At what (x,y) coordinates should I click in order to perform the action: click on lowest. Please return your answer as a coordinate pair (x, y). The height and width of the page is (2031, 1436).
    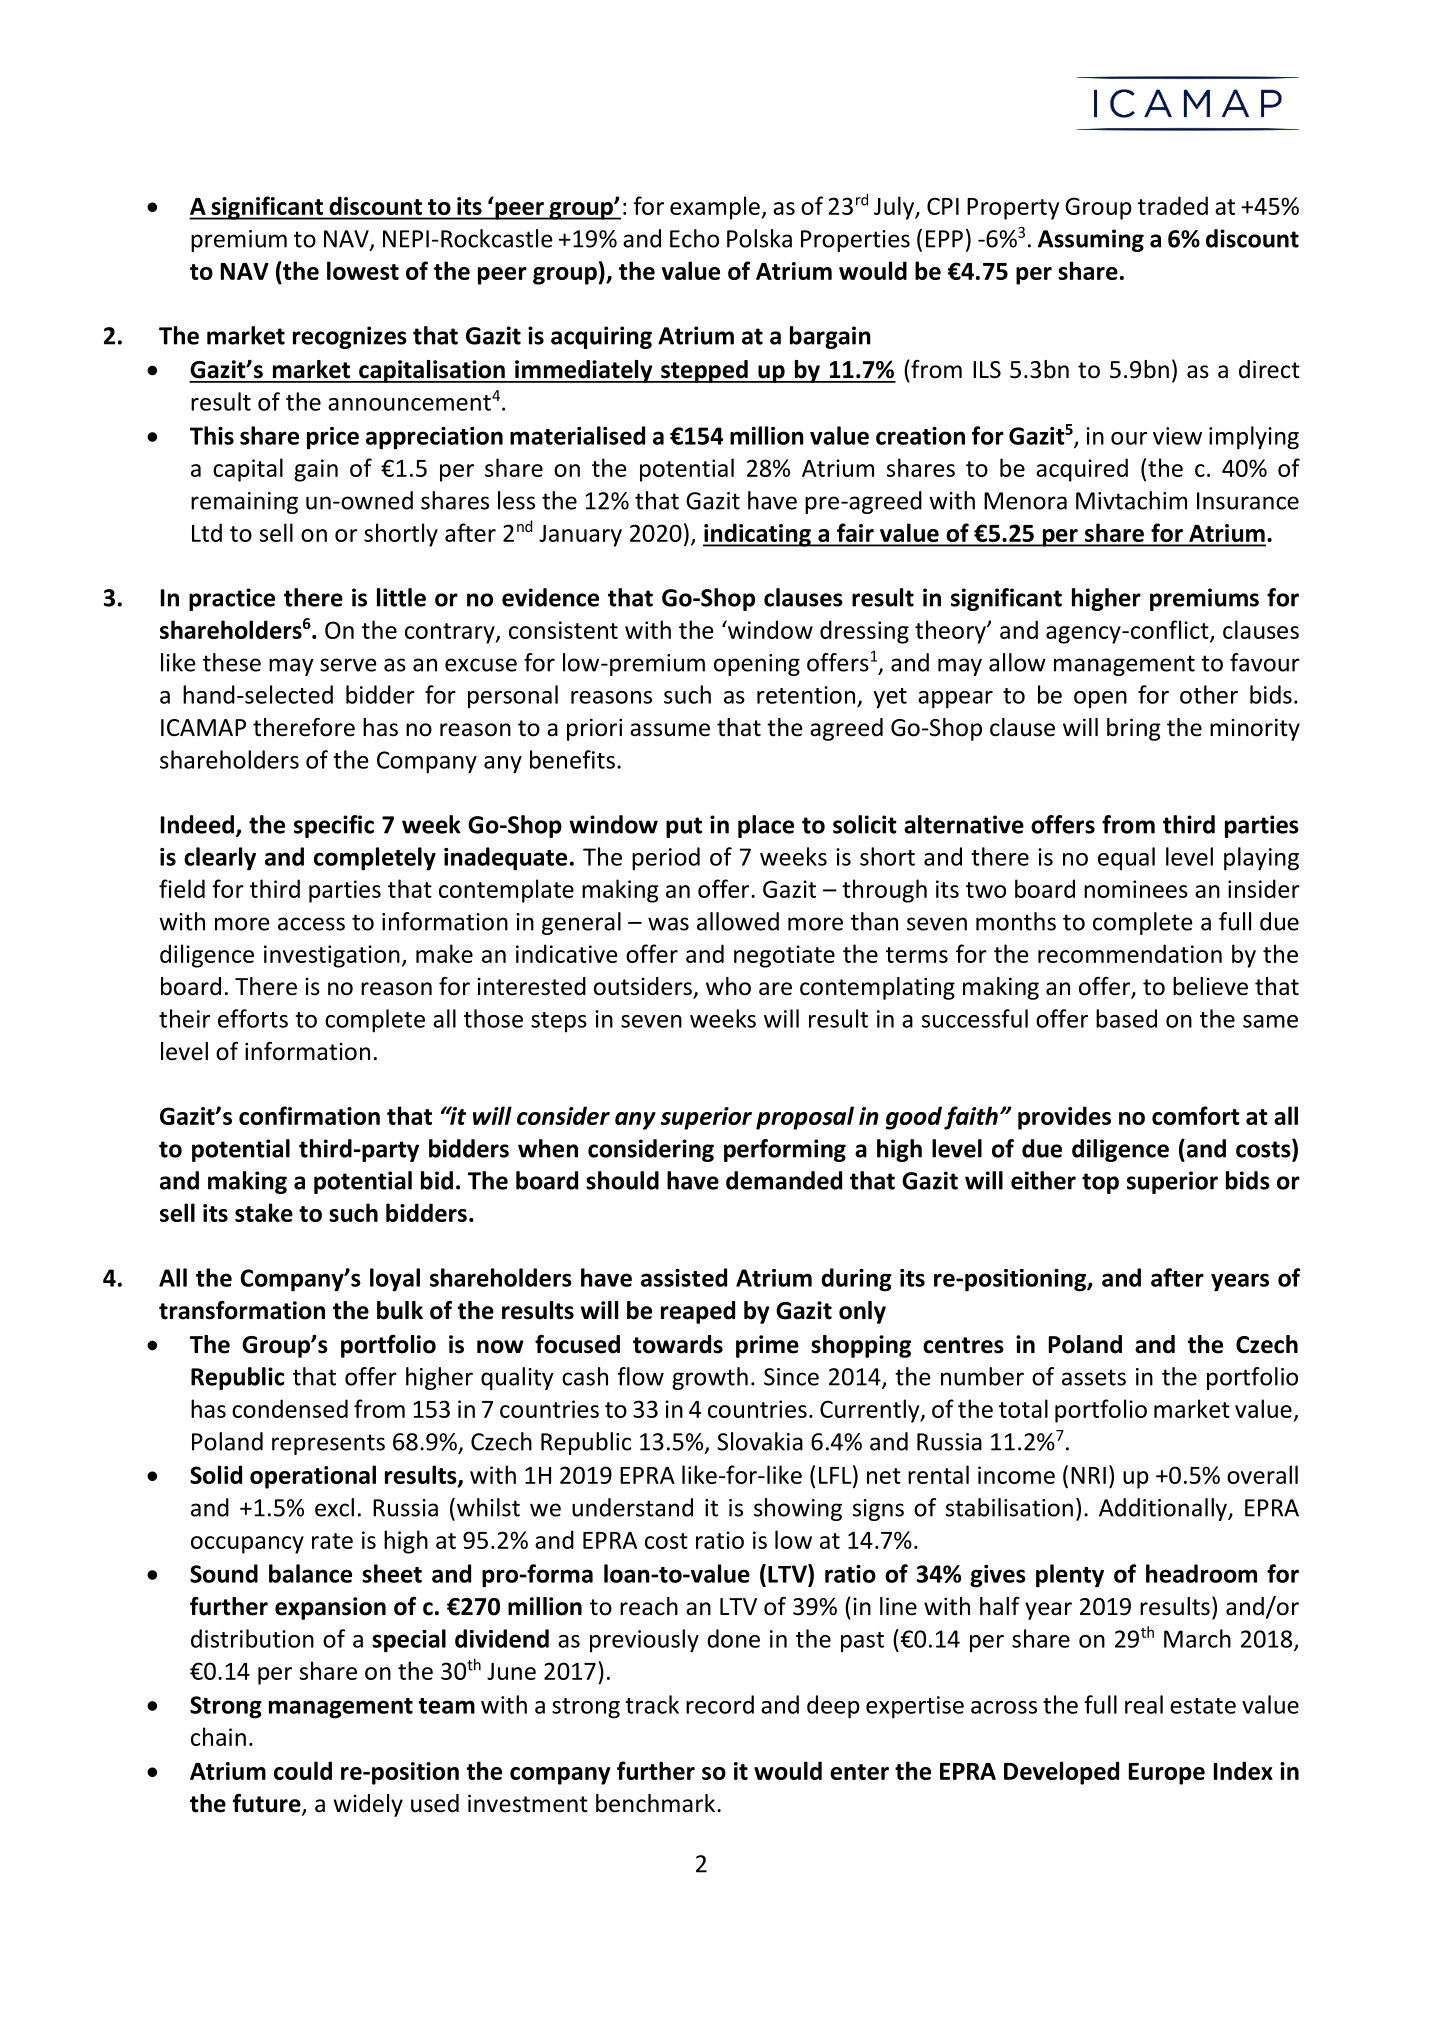
    Looking at the image, I should click on (363, 270).
